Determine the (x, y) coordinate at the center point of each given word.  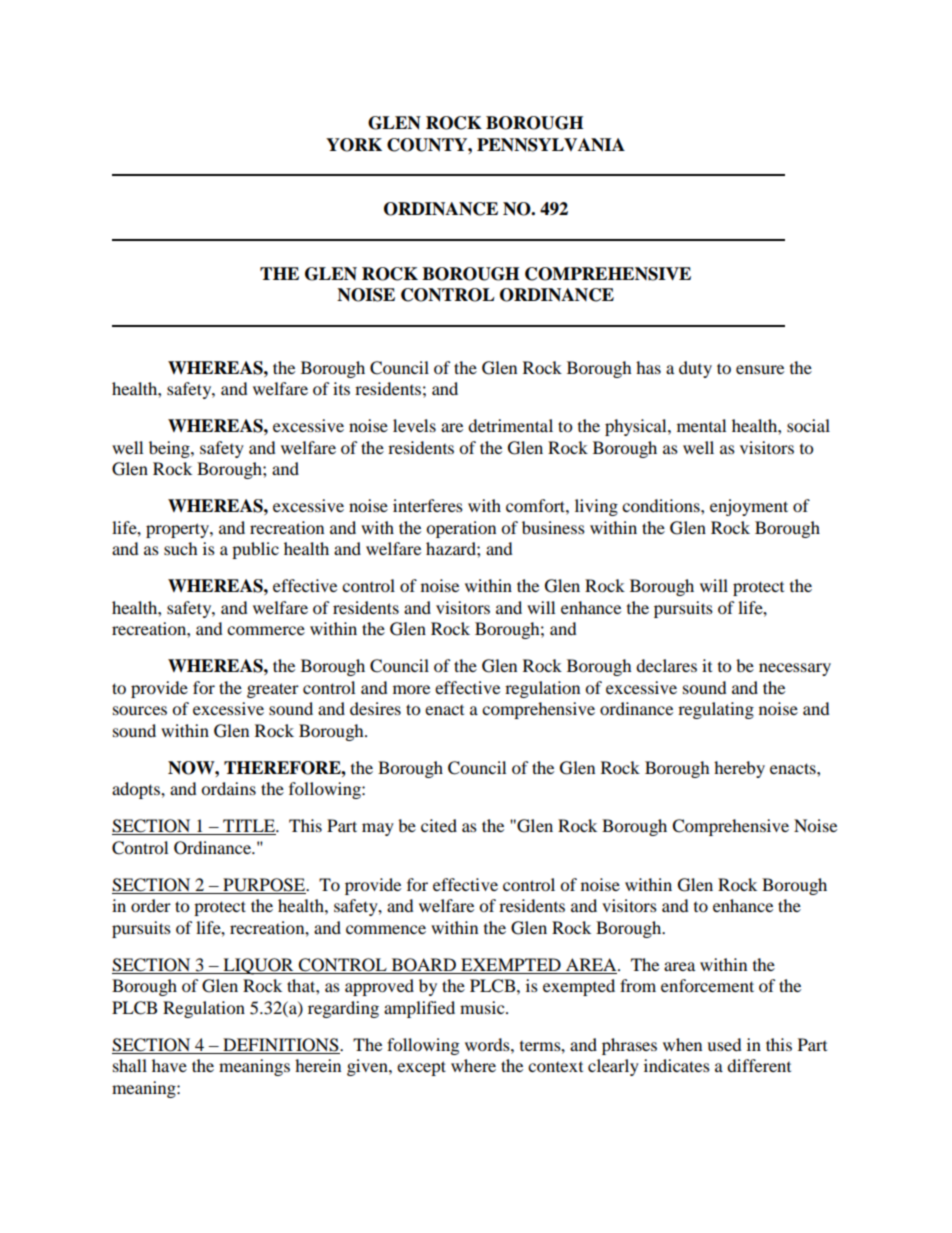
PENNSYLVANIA (551, 145)
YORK (354, 145)
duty (695, 369)
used (724, 1044)
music (483, 1007)
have (169, 1065)
